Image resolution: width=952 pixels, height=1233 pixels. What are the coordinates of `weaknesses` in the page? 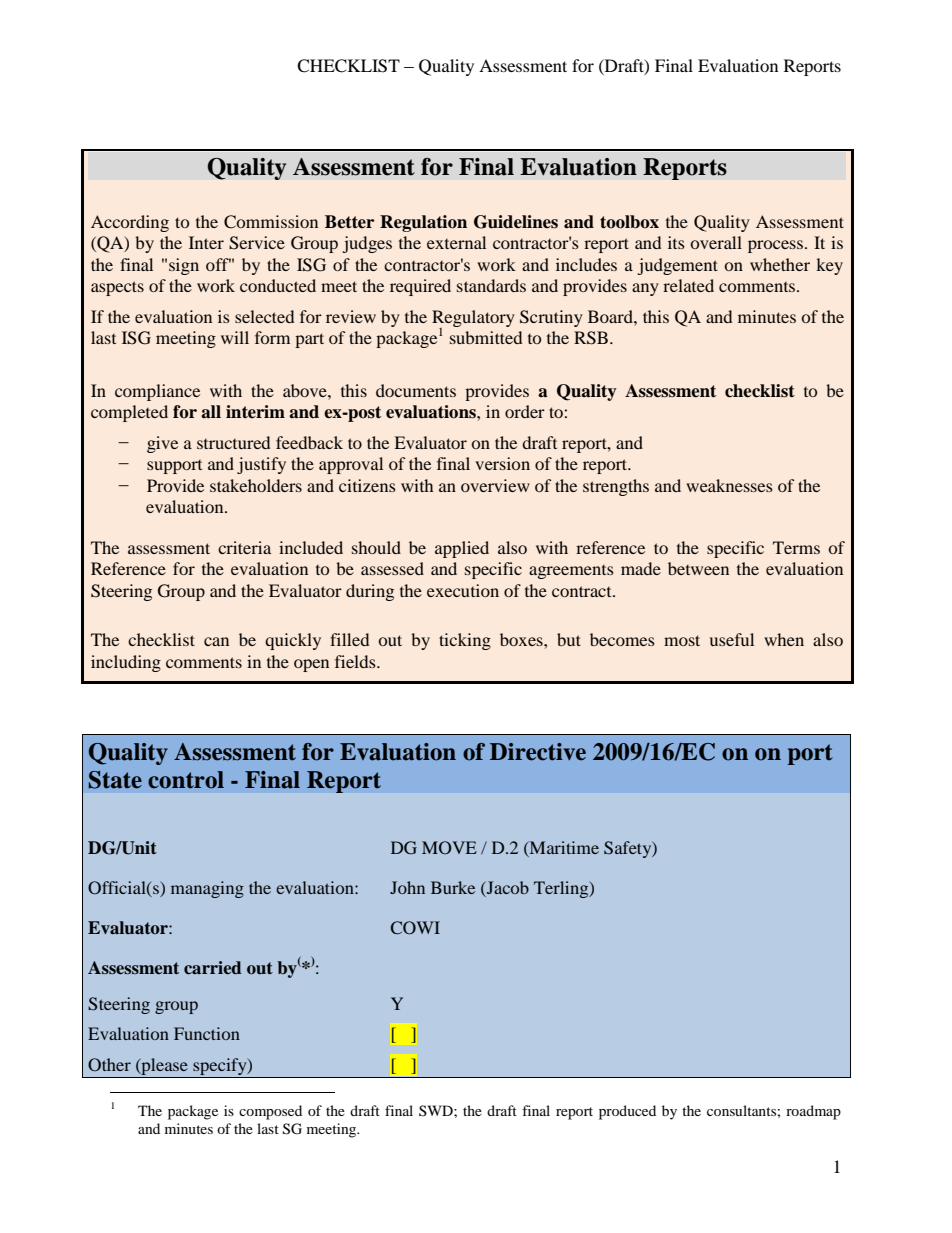 It's located at (729, 485).
